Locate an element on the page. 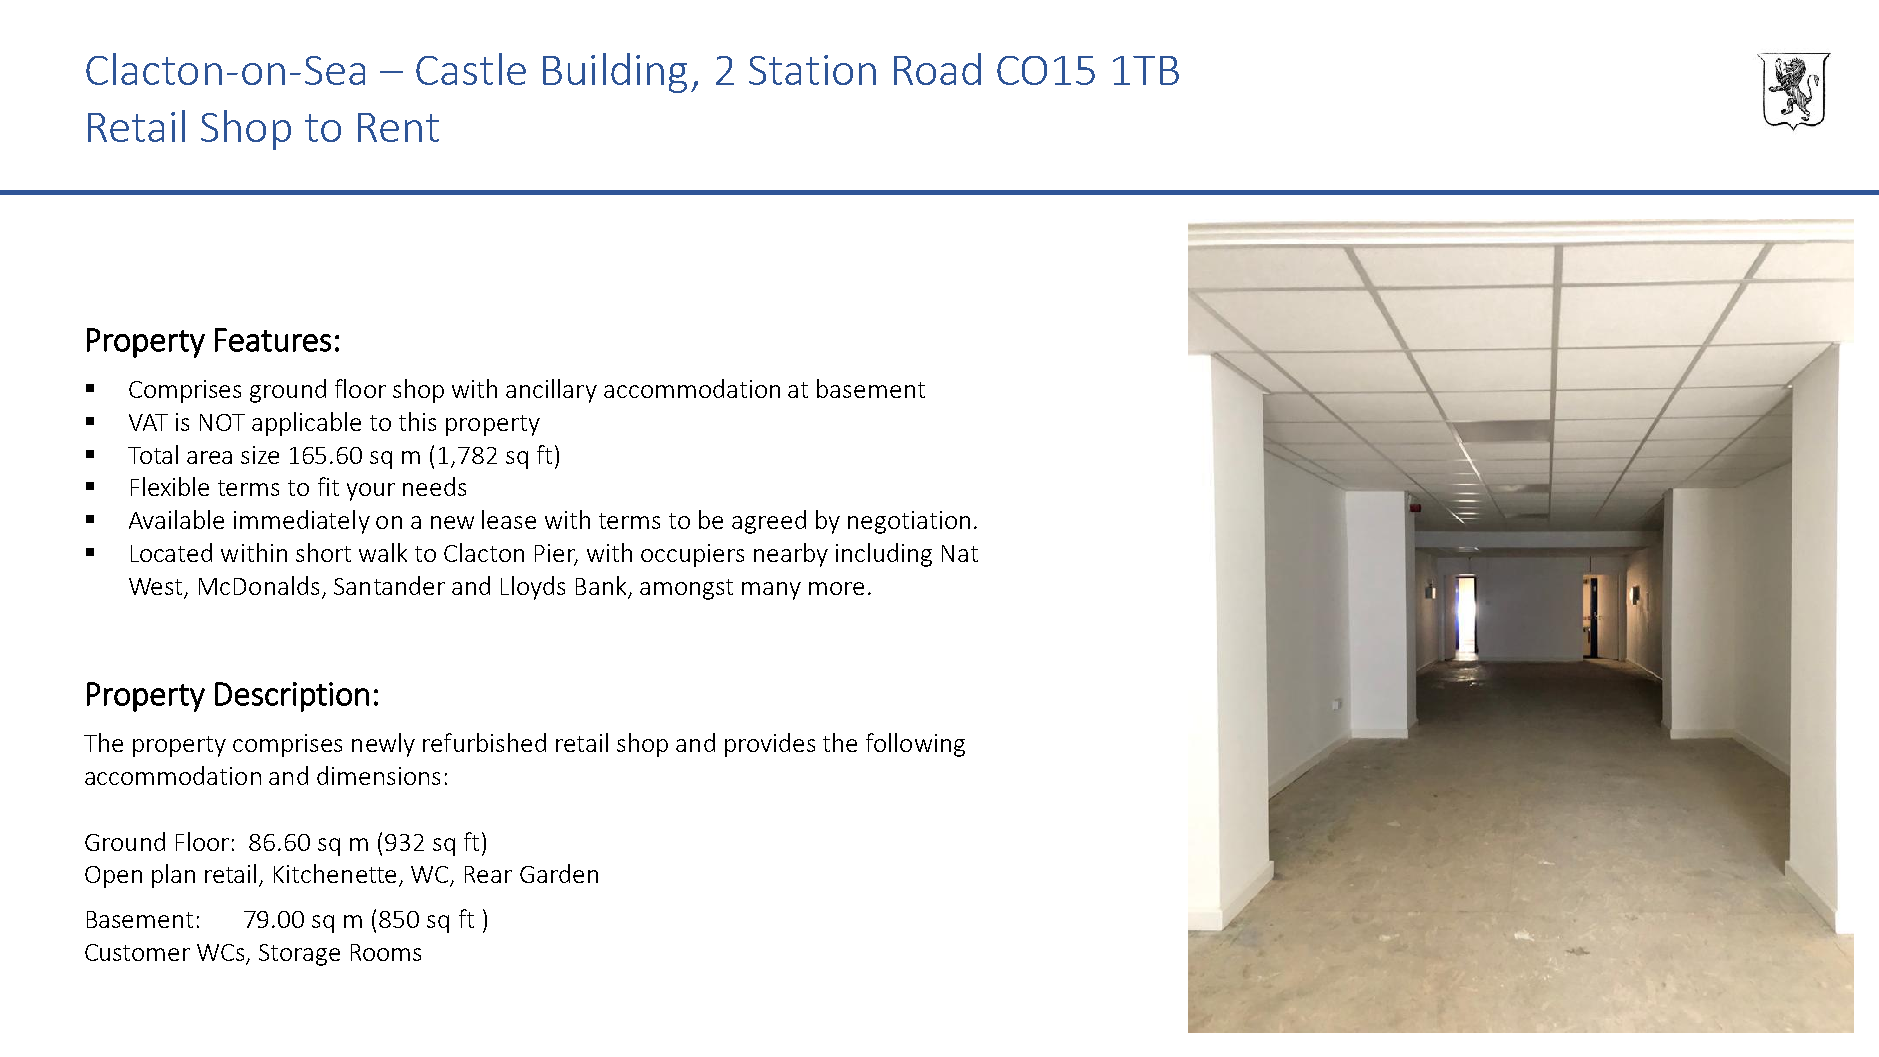 The height and width of the page is (1057, 1879). Customer is located at coordinates (137, 952).
